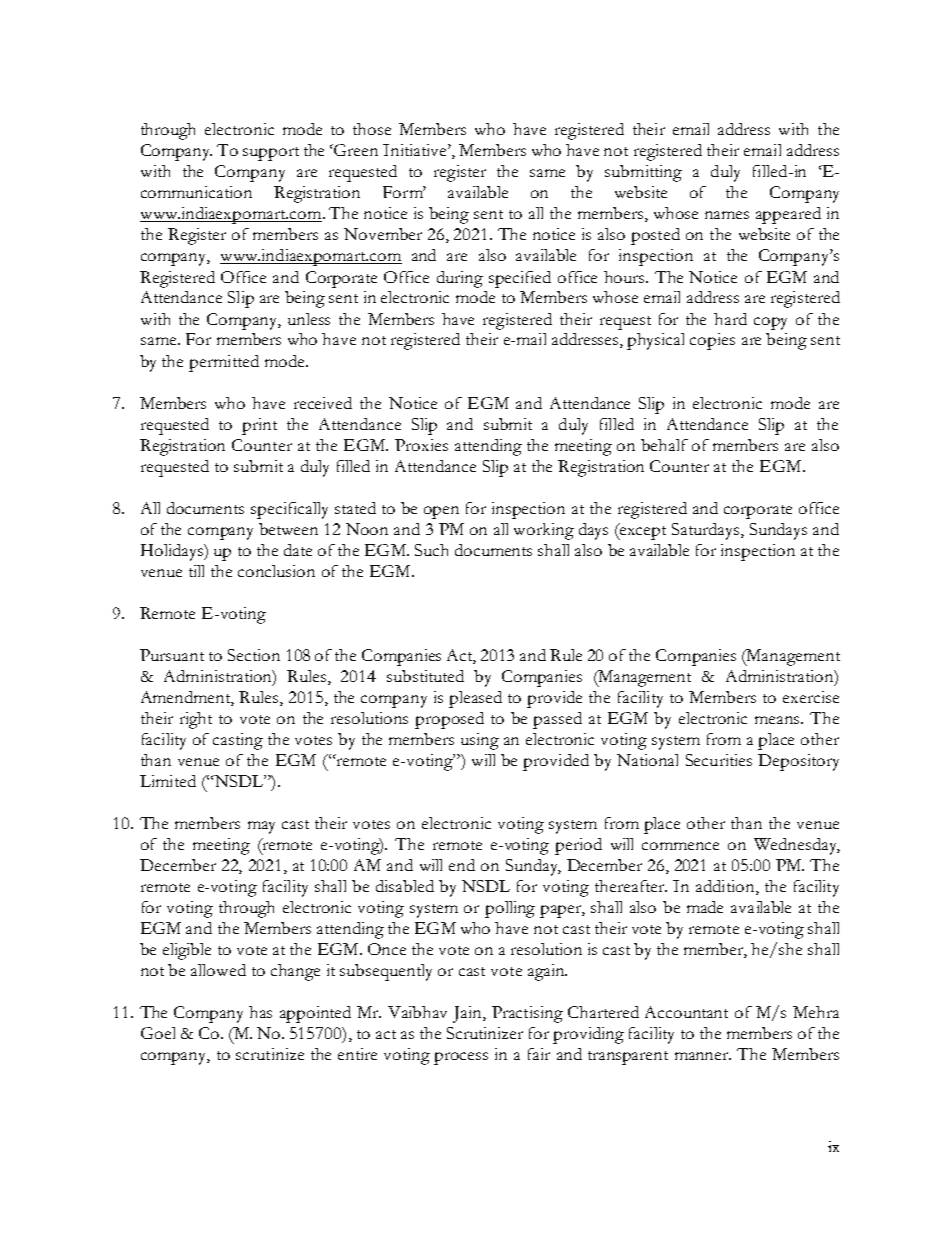 The height and width of the screenshot is (1233, 952). I want to click on hard, so click(730, 319).
